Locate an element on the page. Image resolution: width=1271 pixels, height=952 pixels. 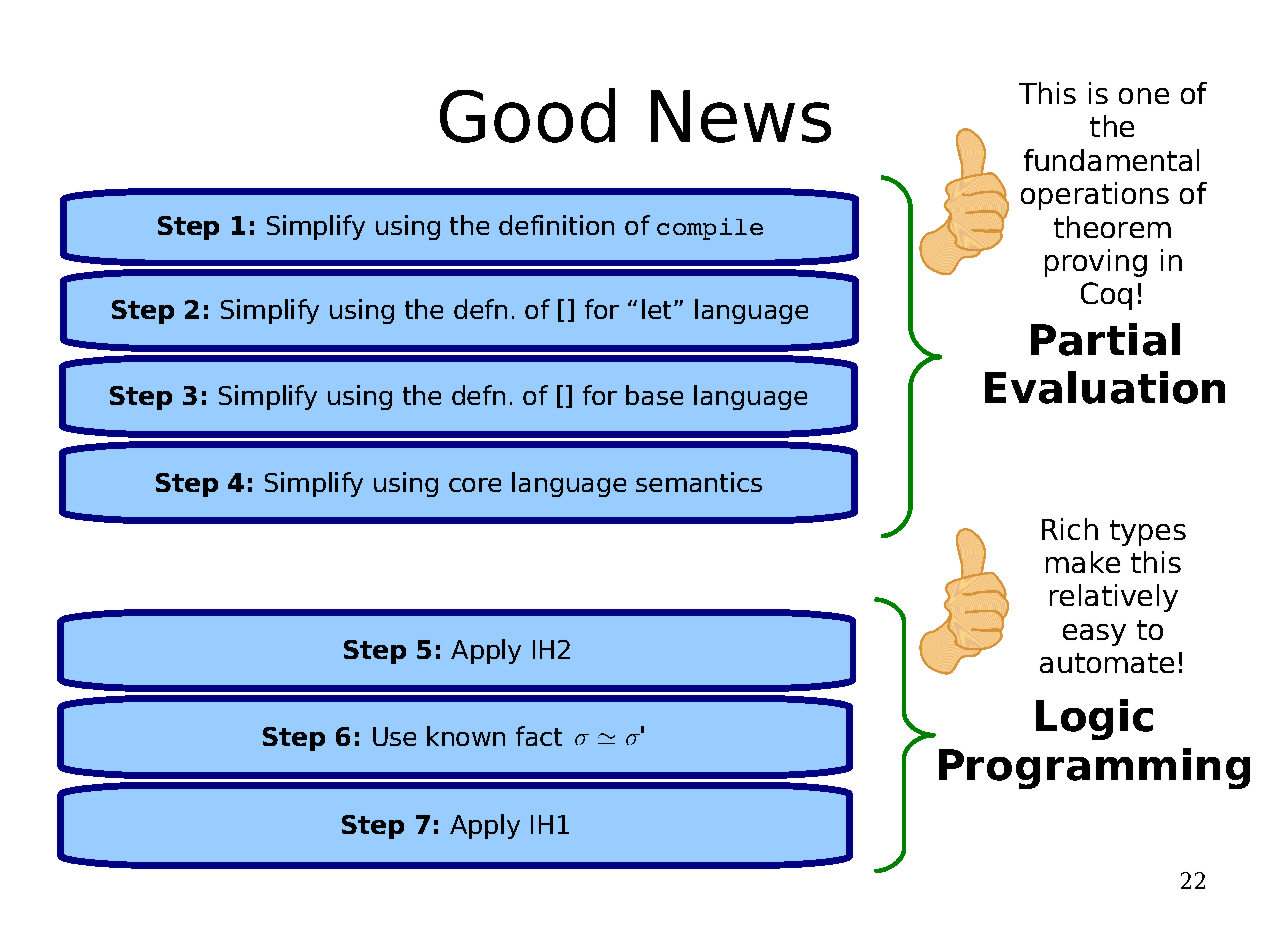
Rich is located at coordinates (1070, 529).
